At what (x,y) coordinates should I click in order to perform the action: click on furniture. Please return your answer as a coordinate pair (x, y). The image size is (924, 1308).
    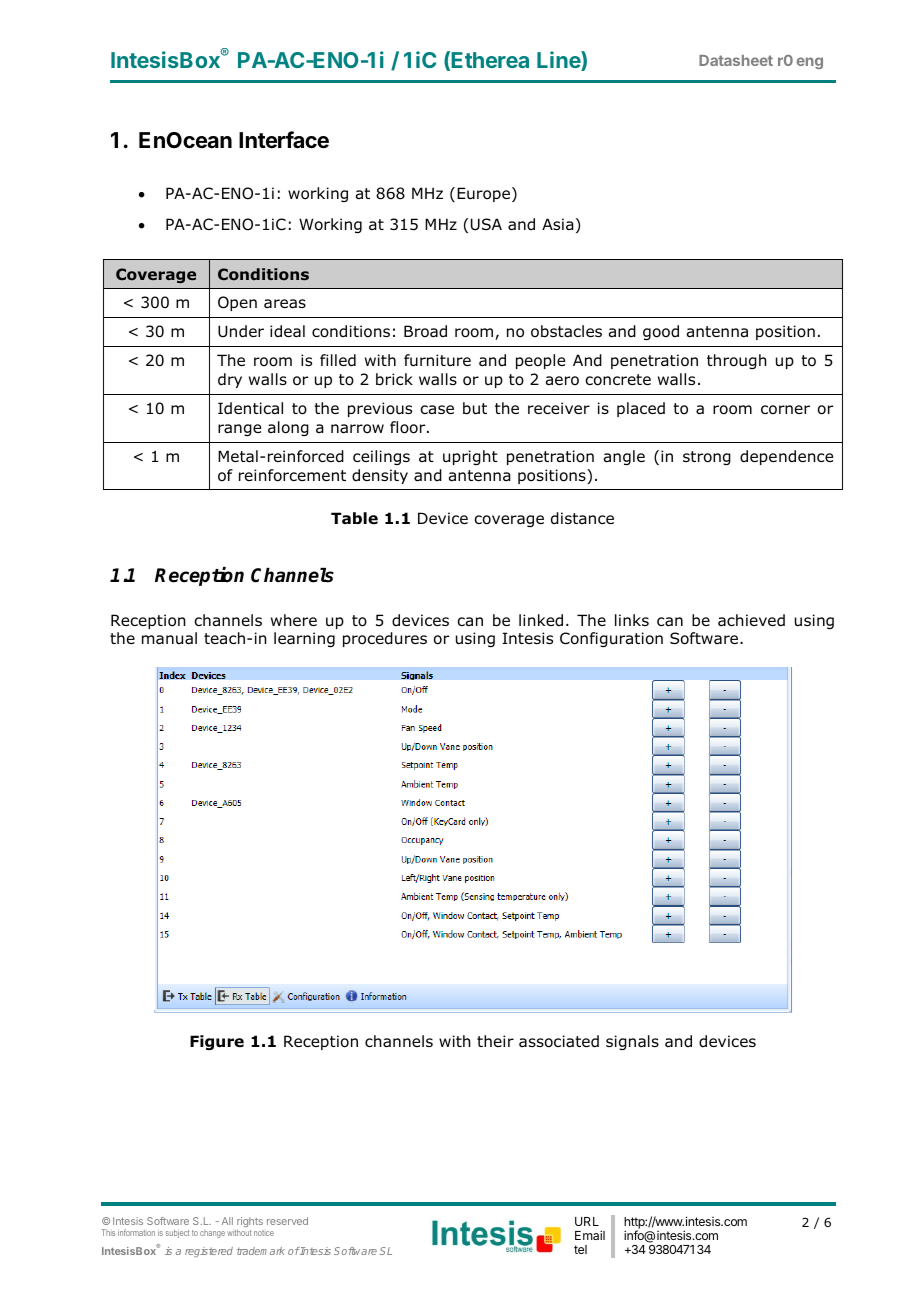
    Looking at the image, I should click on (437, 360).
